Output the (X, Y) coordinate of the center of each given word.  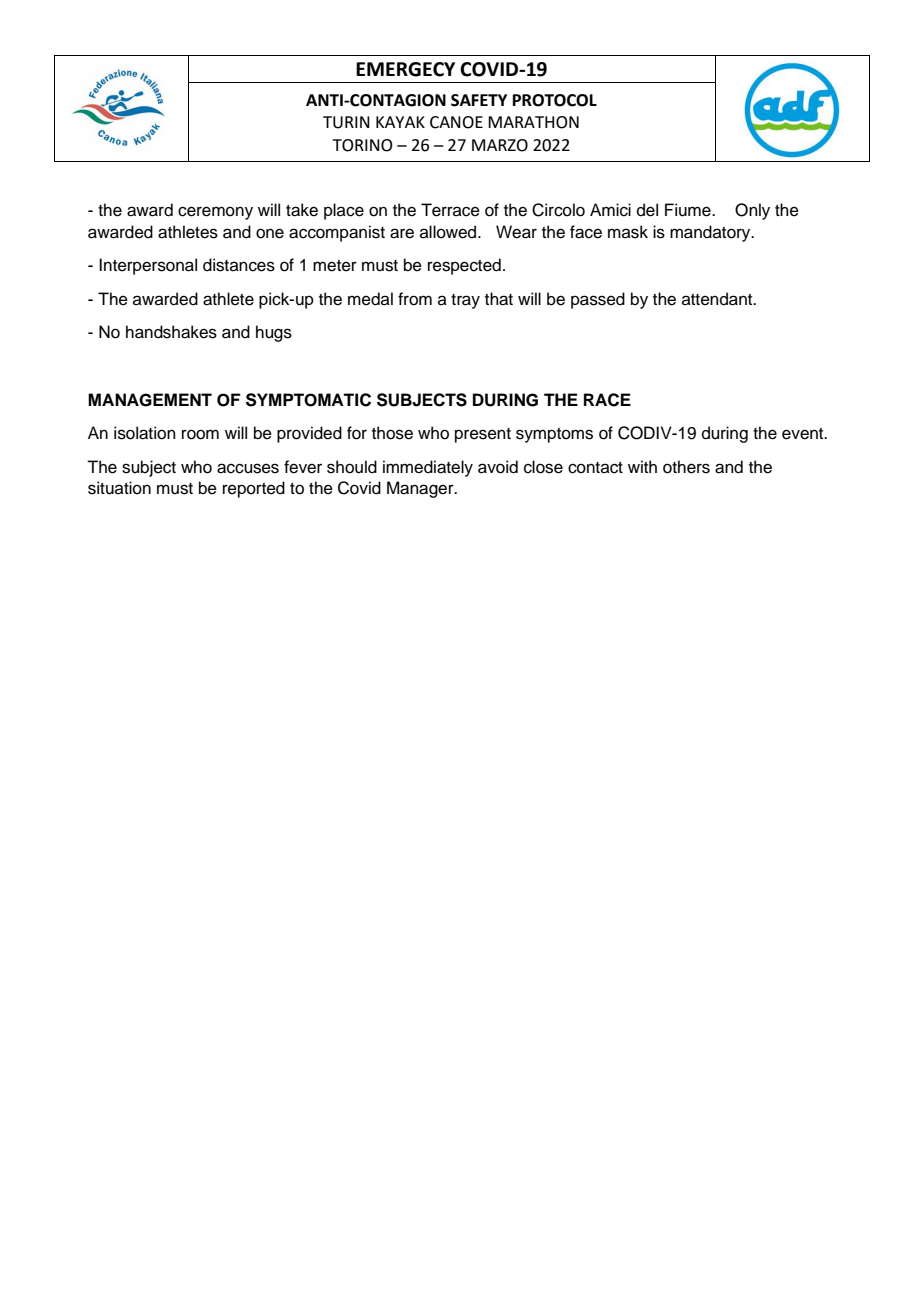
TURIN (346, 122)
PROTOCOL (555, 100)
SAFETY (479, 100)
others (686, 467)
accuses (248, 468)
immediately (428, 468)
